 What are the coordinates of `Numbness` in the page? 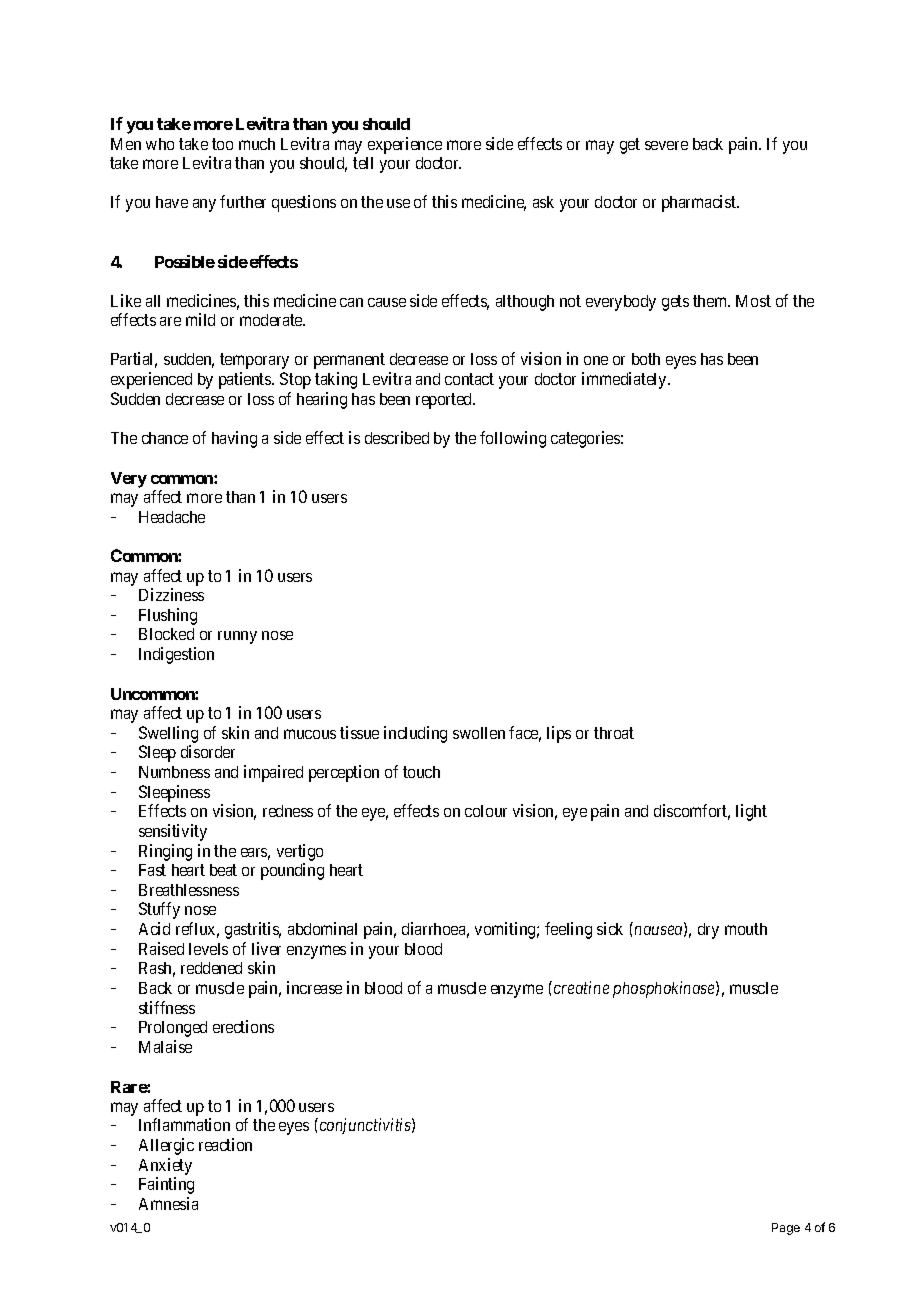 It's located at (174, 772).
